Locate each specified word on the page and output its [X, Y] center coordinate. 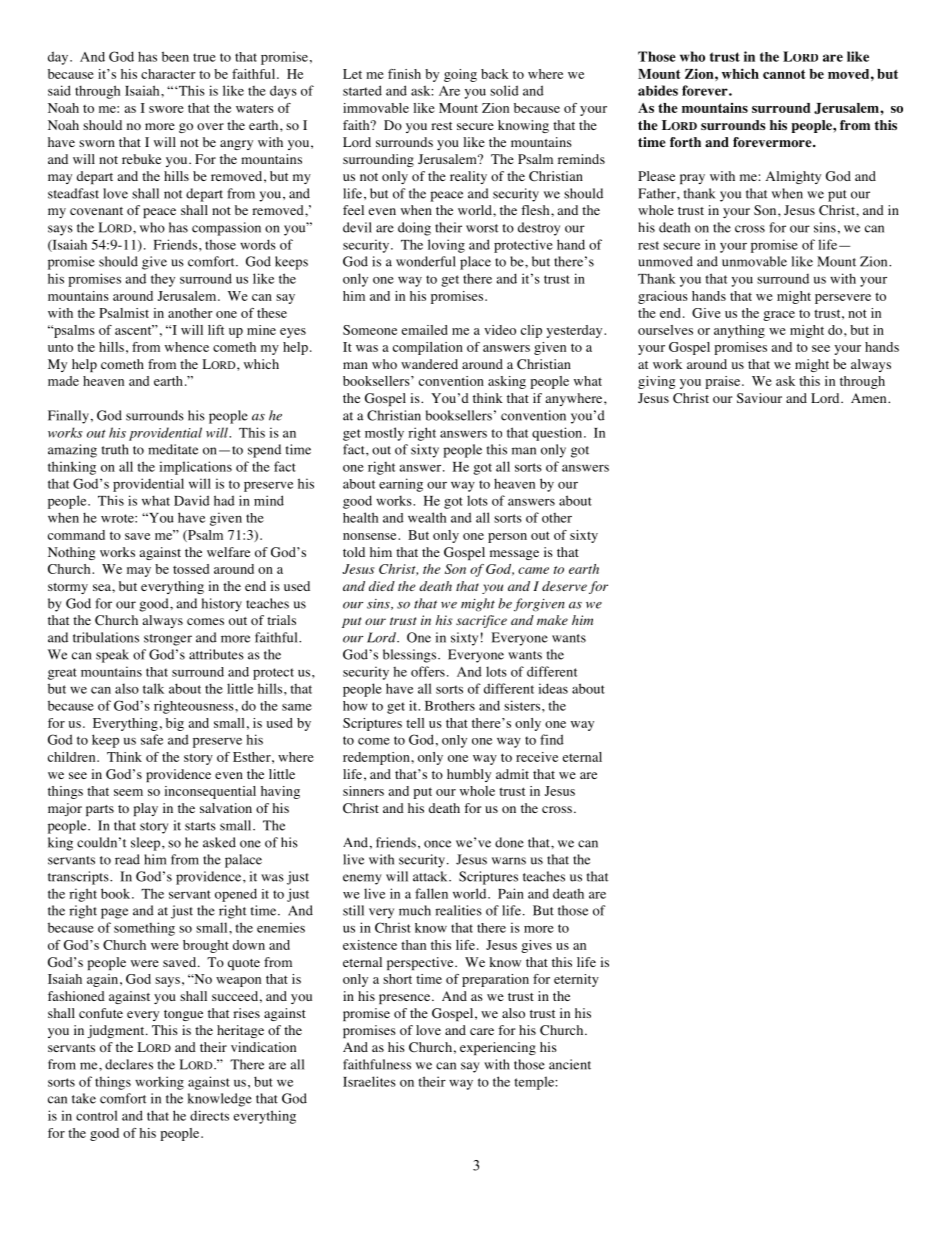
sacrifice [481, 621]
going [460, 75]
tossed [191, 569]
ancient [570, 1064]
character [168, 74]
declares [129, 1064]
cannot [784, 74]
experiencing [498, 1048]
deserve [564, 586]
